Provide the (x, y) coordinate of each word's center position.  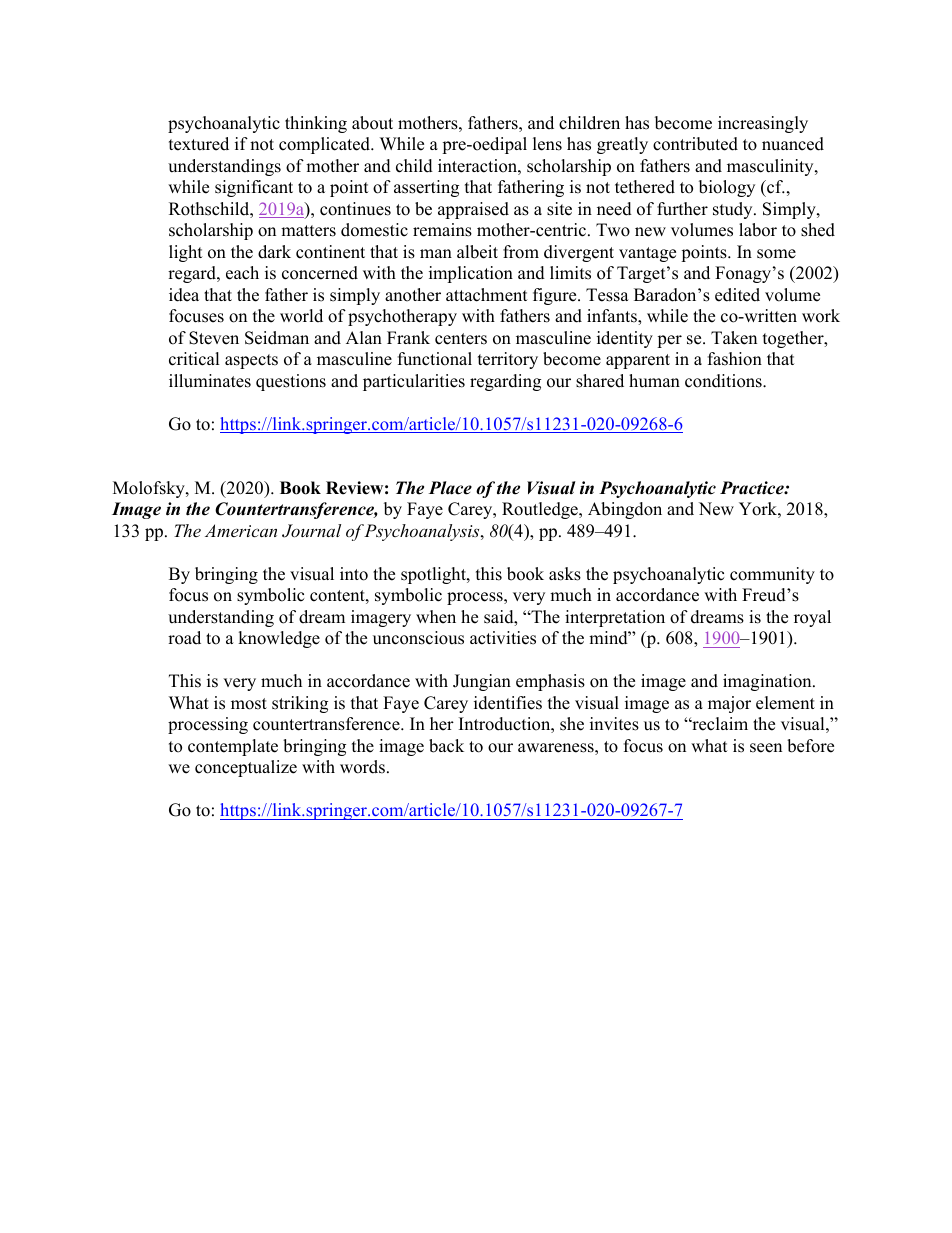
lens (547, 144)
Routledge (541, 510)
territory (508, 360)
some (776, 254)
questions (291, 382)
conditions (724, 381)
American (241, 530)
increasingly (763, 124)
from (521, 252)
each (242, 273)
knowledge (279, 639)
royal (812, 618)
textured (199, 144)
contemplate (233, 747)
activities (503, 638)
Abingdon (625, 510)
